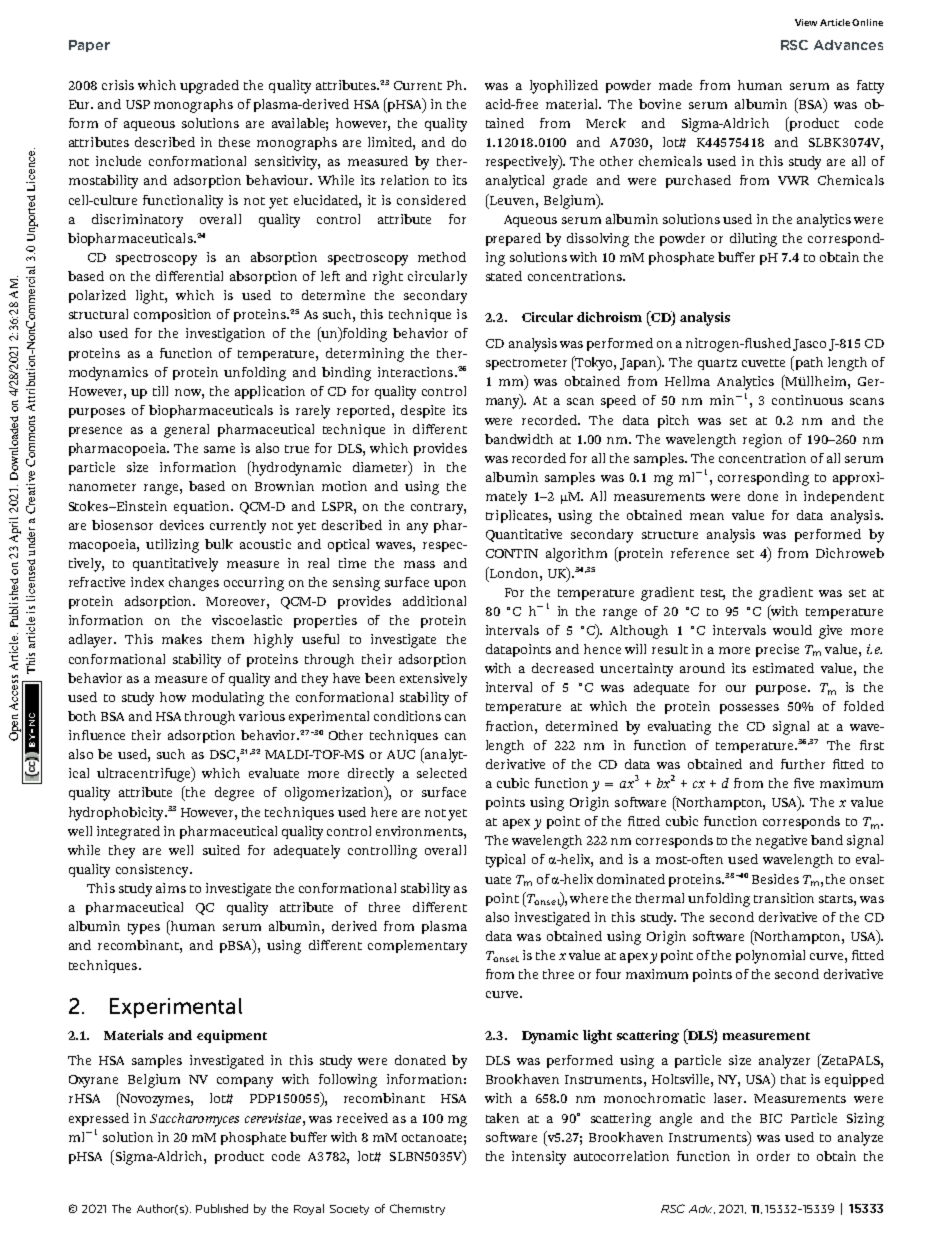 The height and width of the image is (1247, 952). I want to click on crisis, so click(118, 85).
